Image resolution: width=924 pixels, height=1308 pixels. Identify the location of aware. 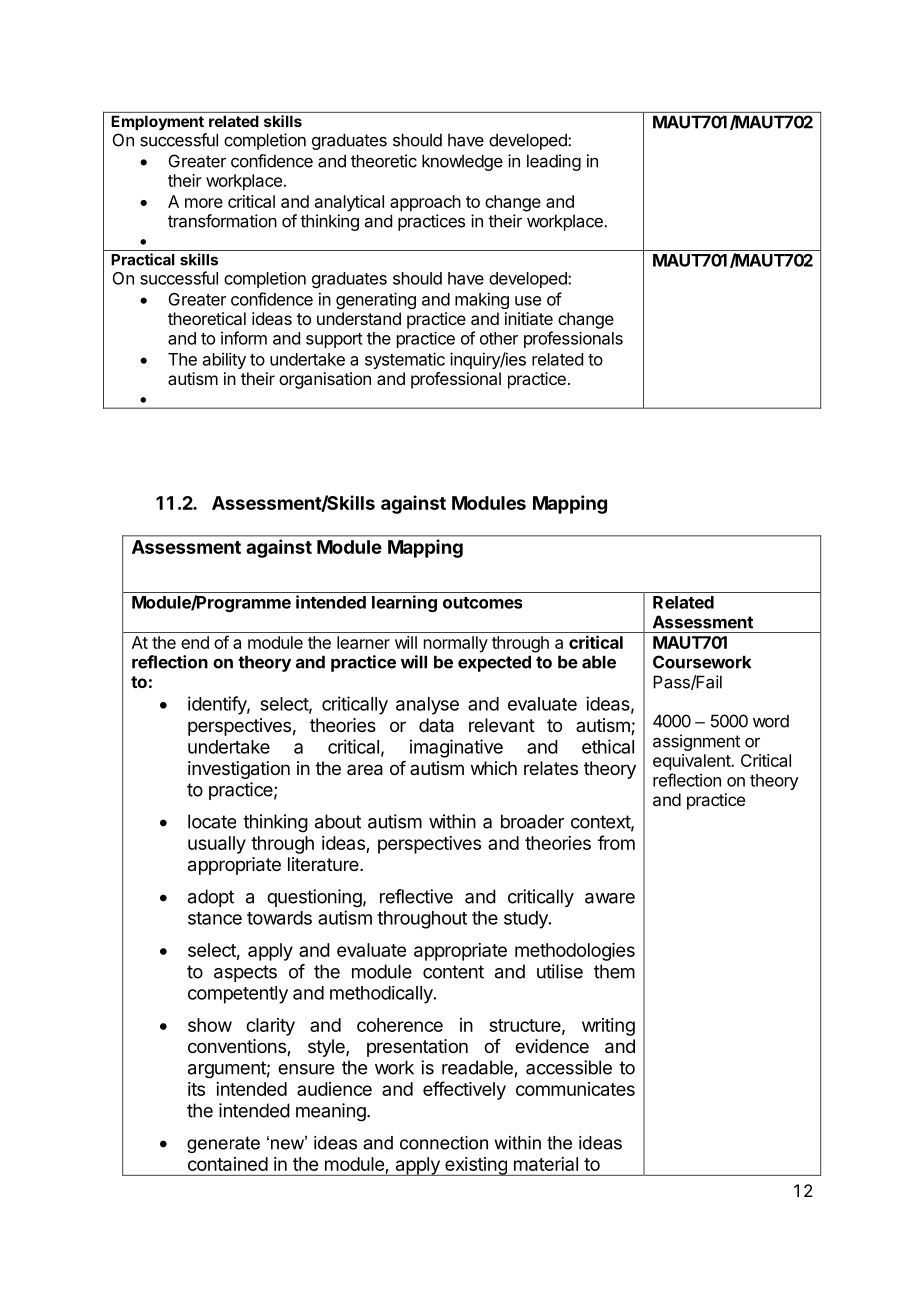
(610, 898).
